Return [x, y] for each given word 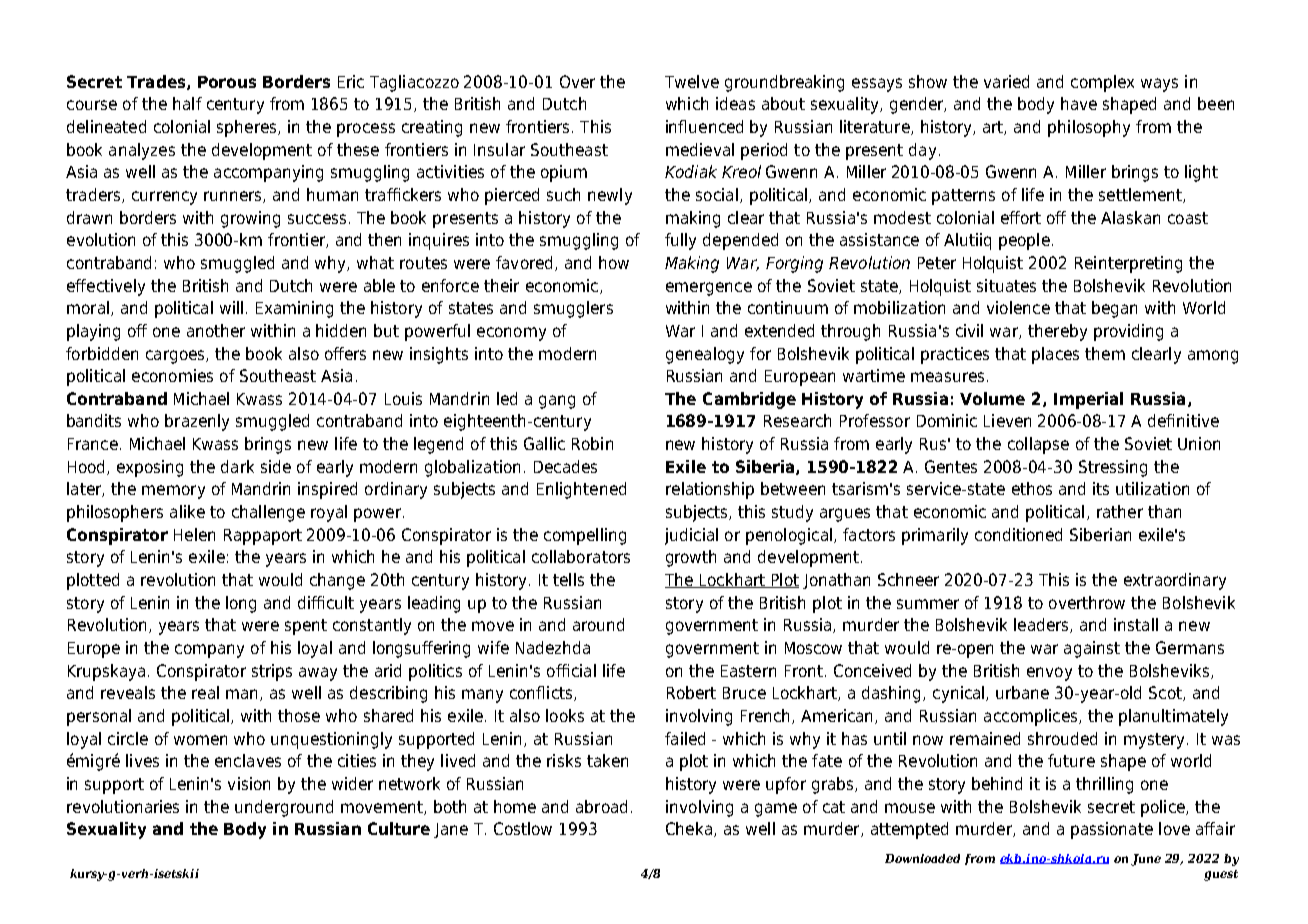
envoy [1049, 674]
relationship [710, 490]
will [231, 307]
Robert [691, 692]
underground [284, 808]
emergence [709, 289]
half [187, 103]
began [1114, 309]
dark [237, 466]
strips [272, 672]
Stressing [1113, 468]
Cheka [689, 828]
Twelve [692, 81]
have [1079, 103]
